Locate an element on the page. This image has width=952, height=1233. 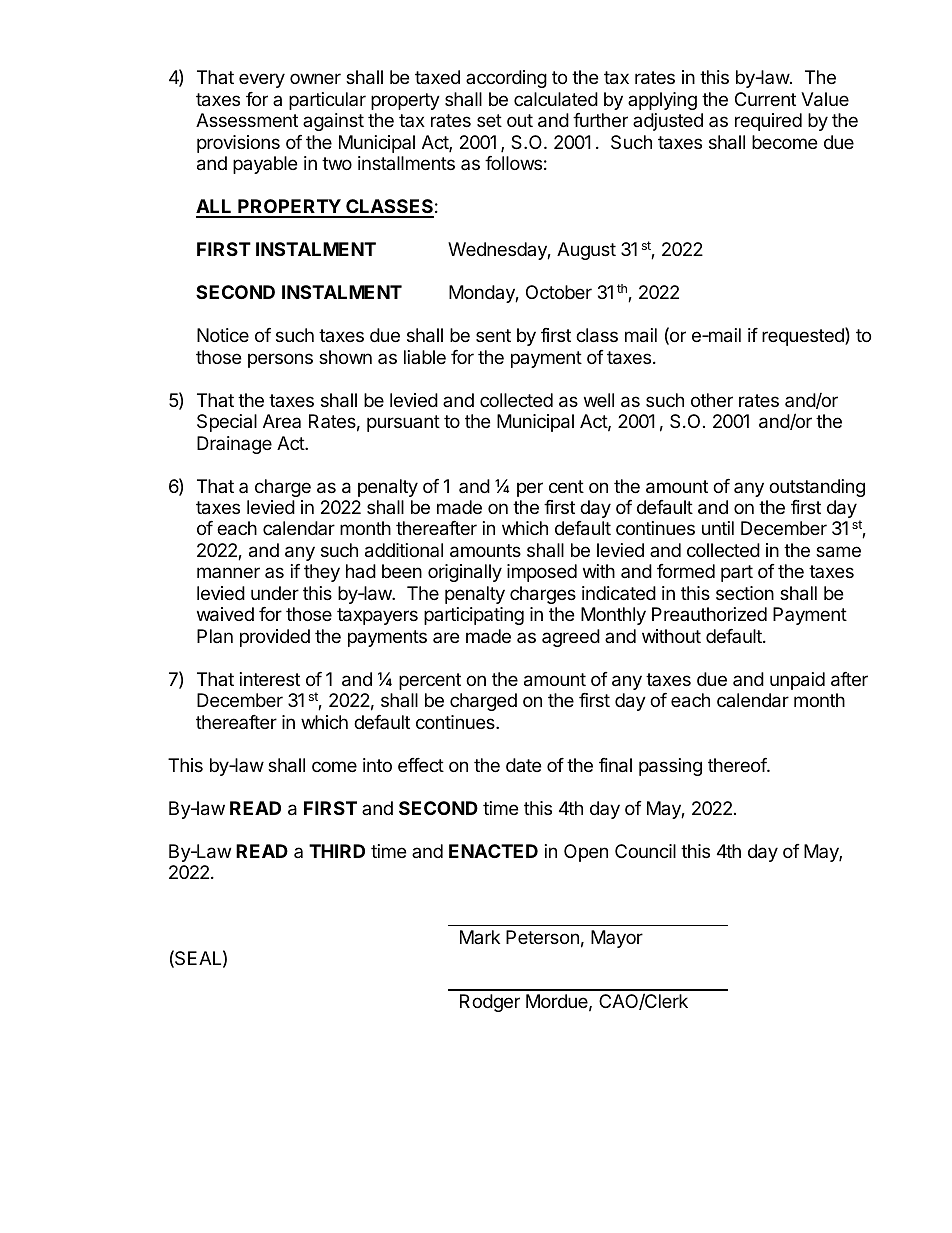
imposed is located at coordinates (542, 573).
